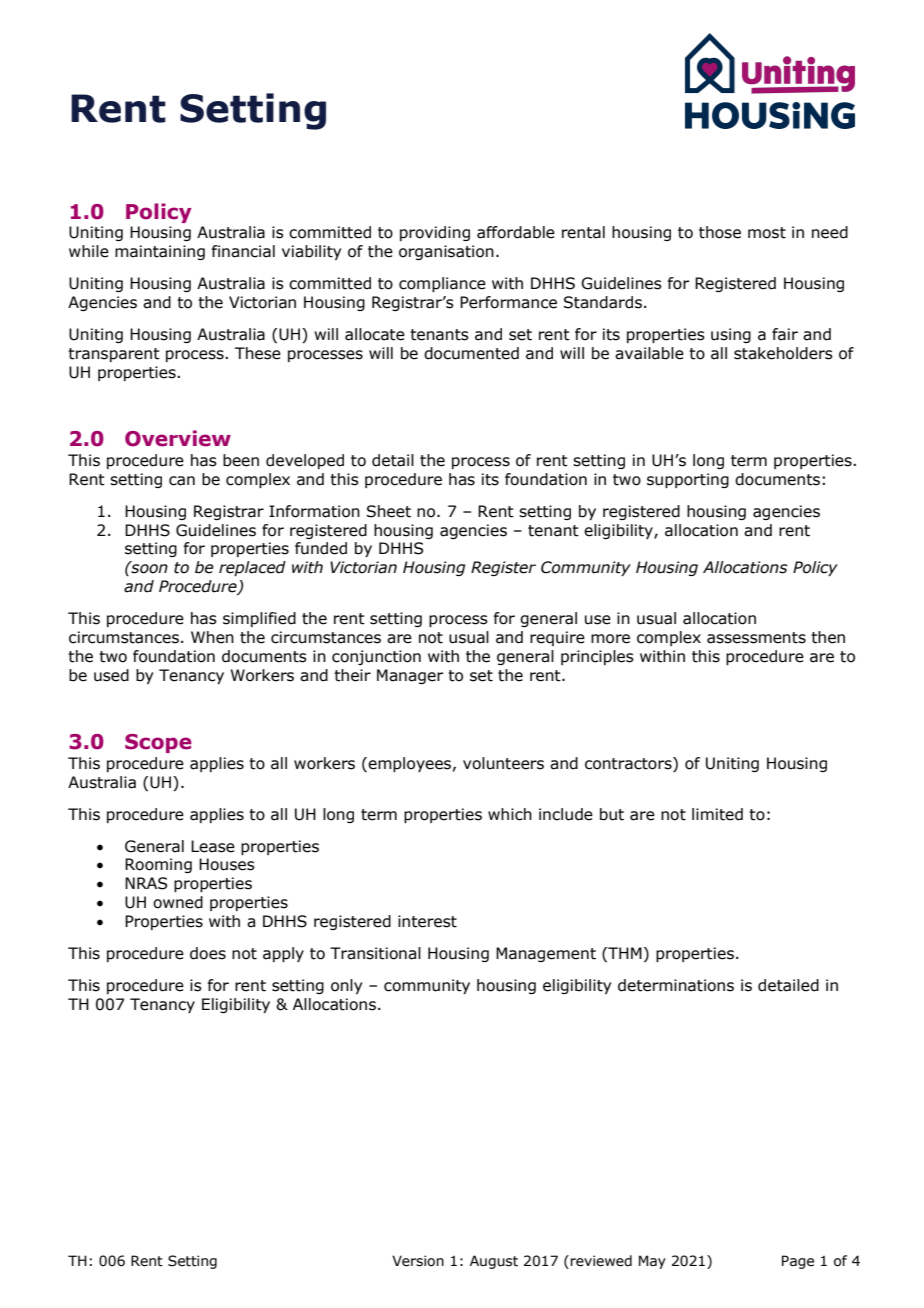 This screenshot has width=924, height=1308. I want to click on organisation, so click(446, 252).
